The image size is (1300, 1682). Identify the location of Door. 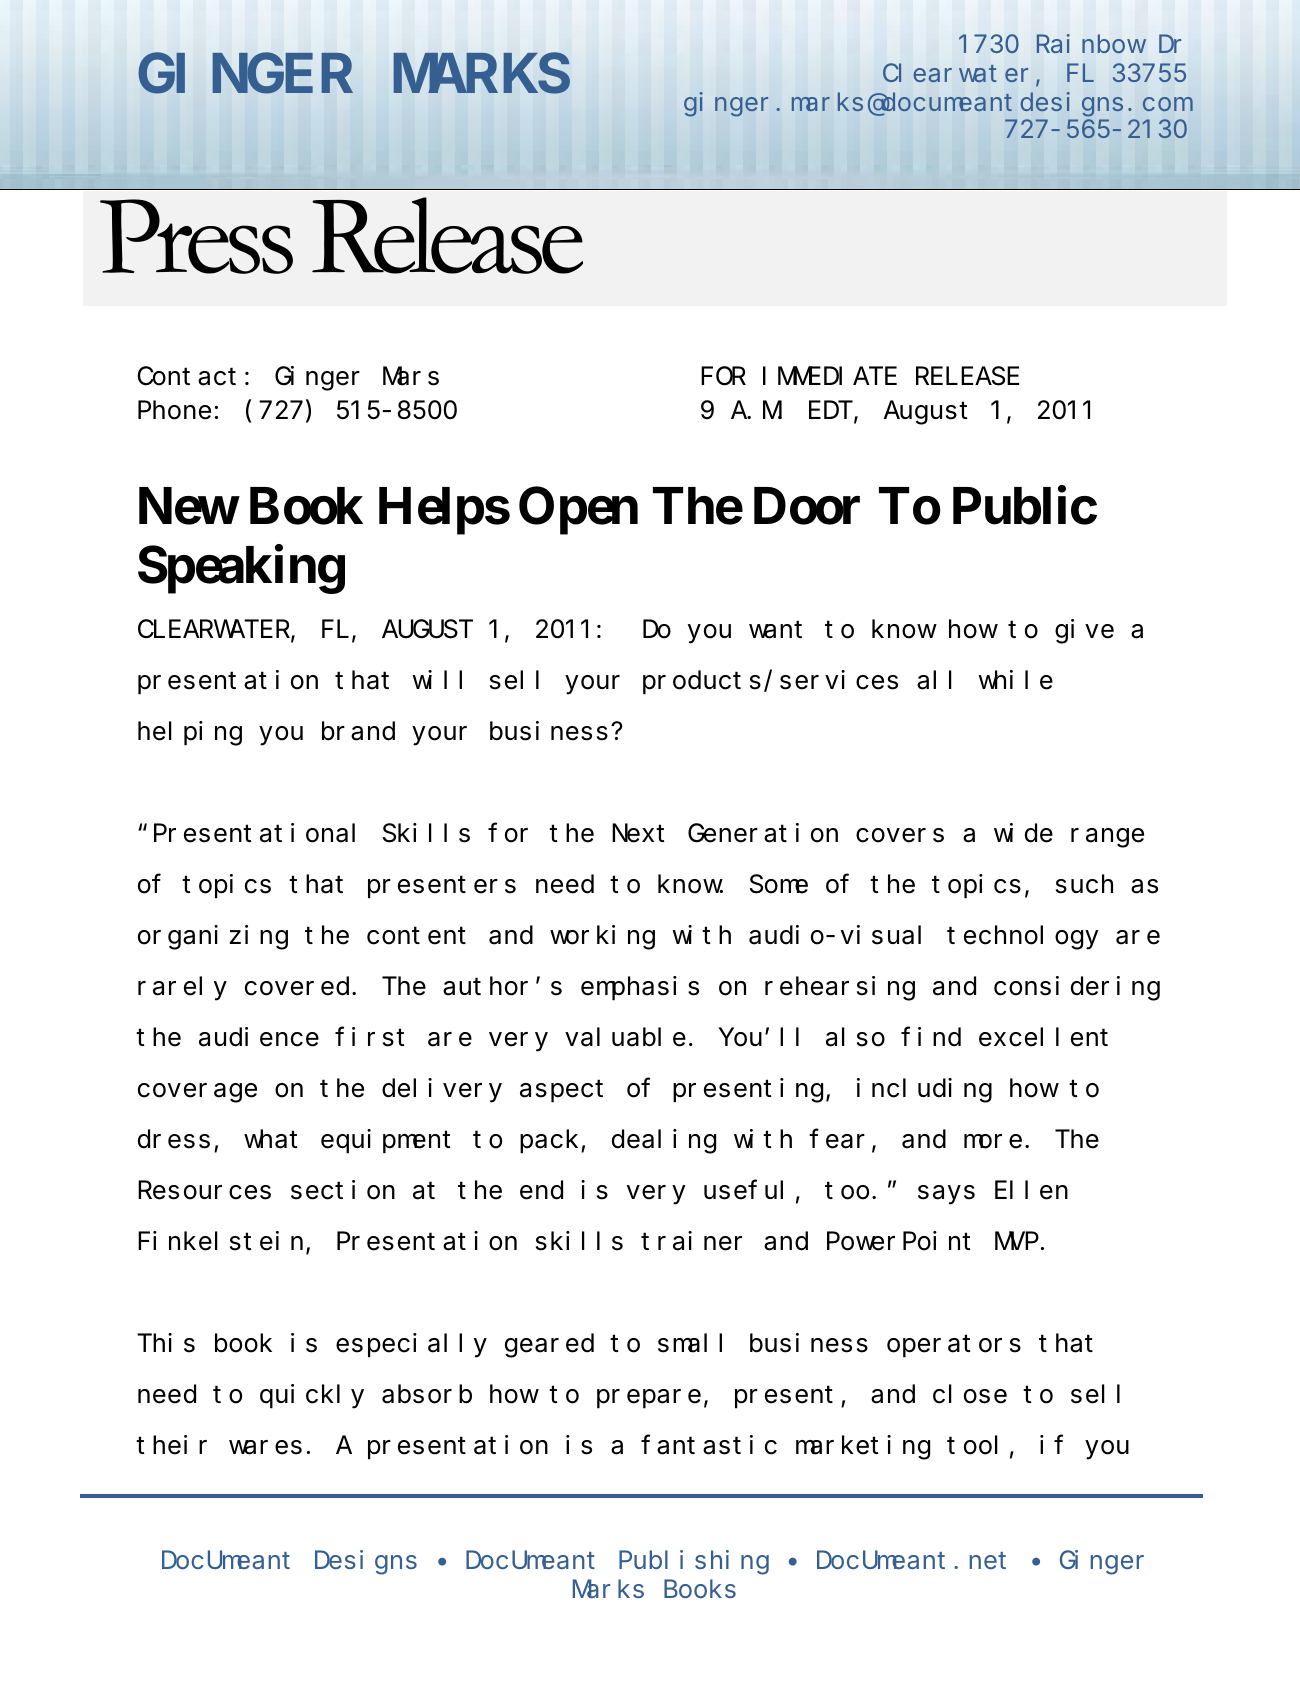
(807, 506).
